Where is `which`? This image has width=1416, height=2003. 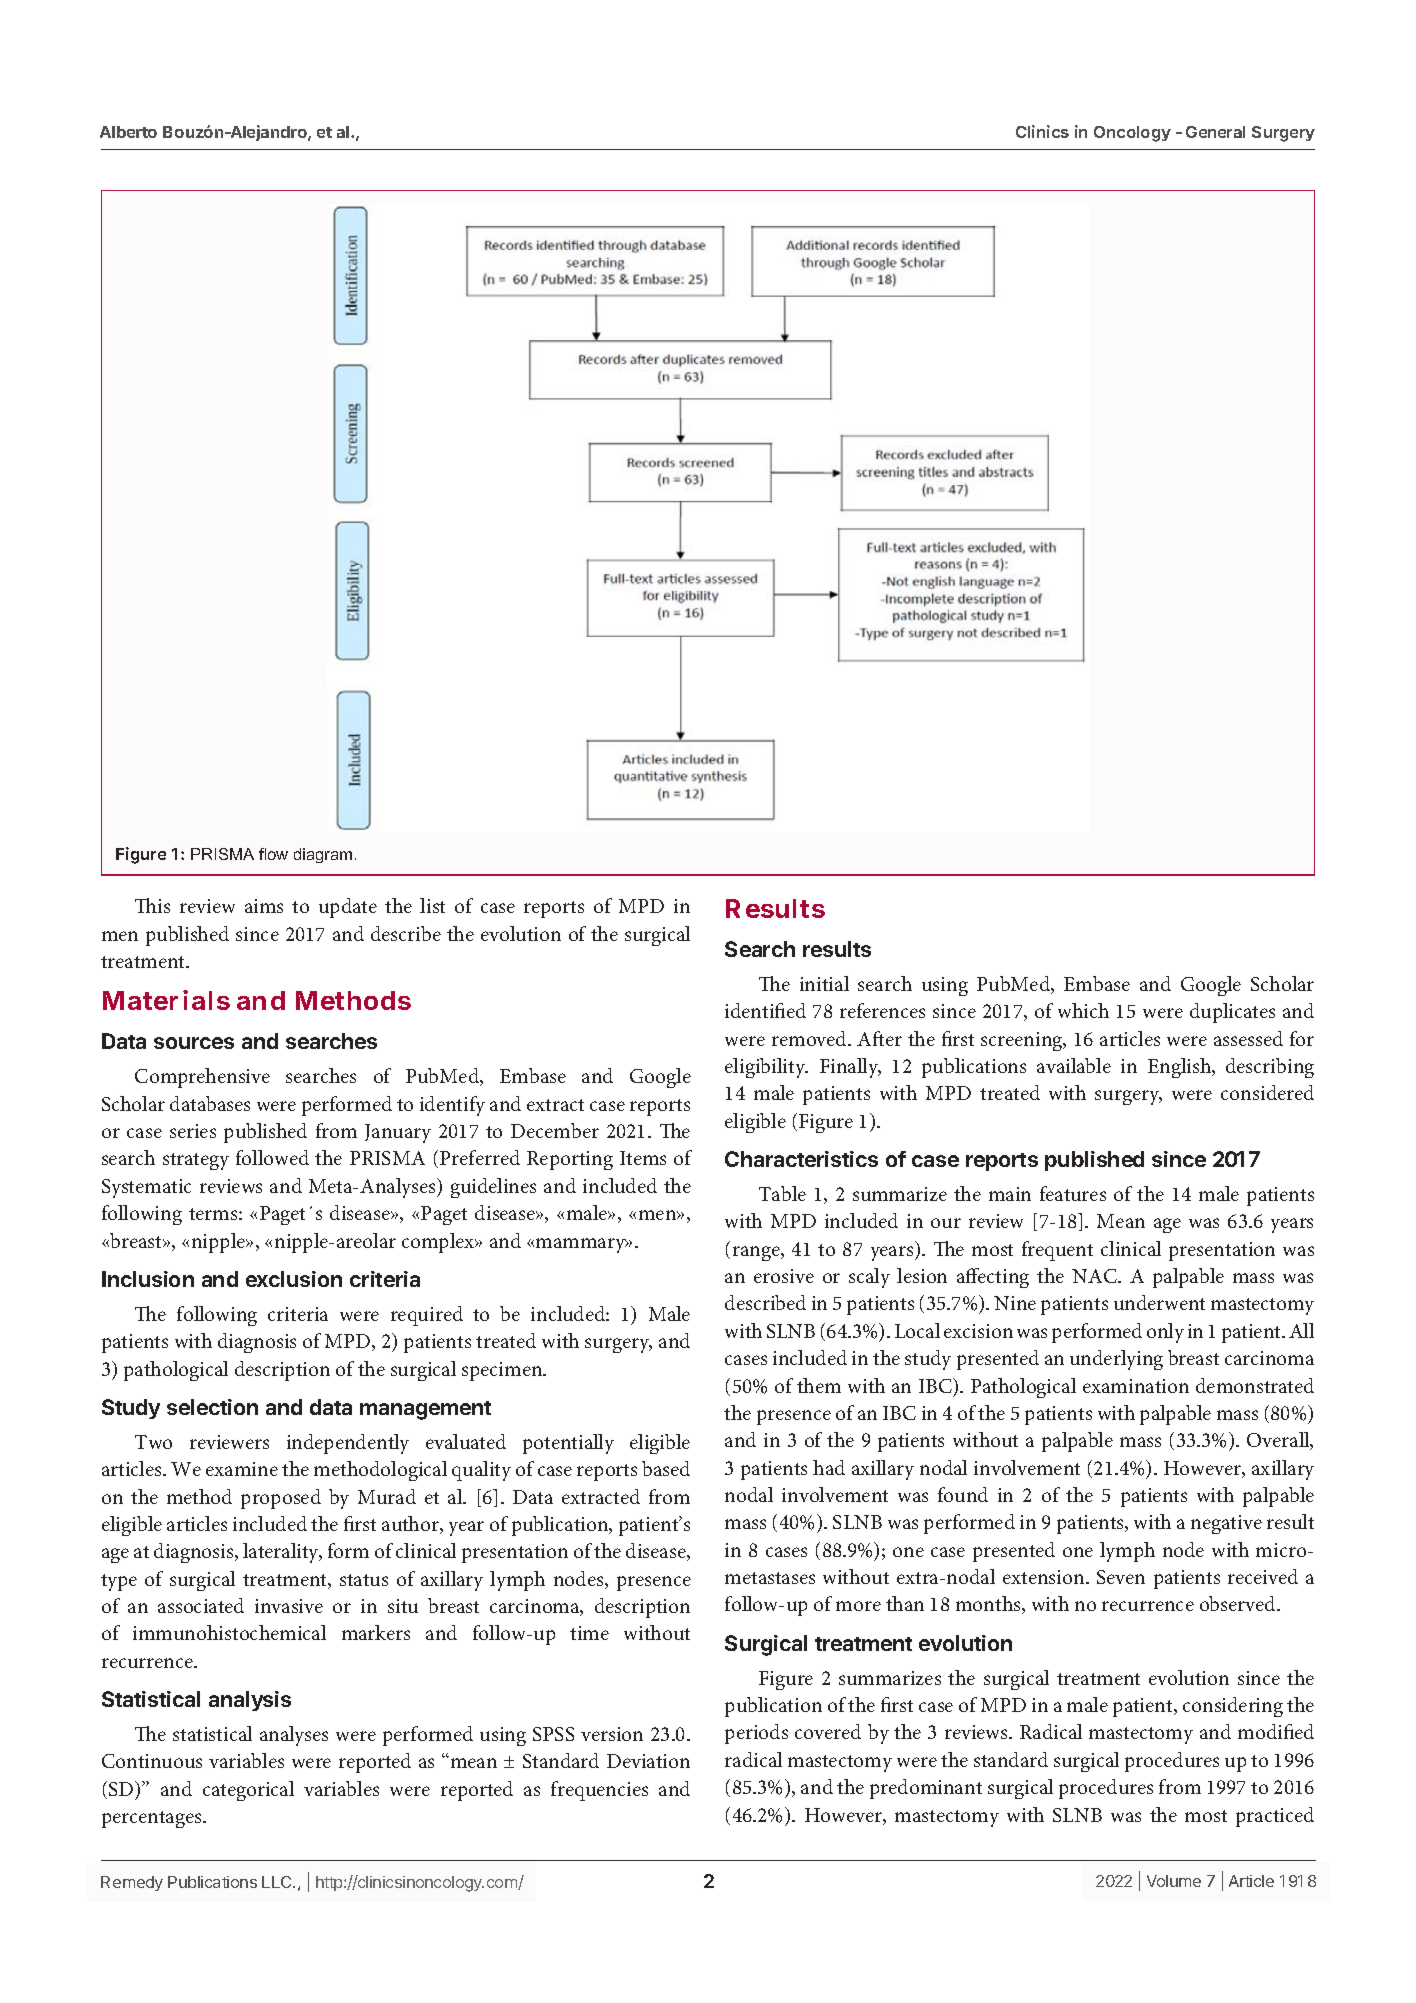
which is located at coordinates (1083, 1010).
